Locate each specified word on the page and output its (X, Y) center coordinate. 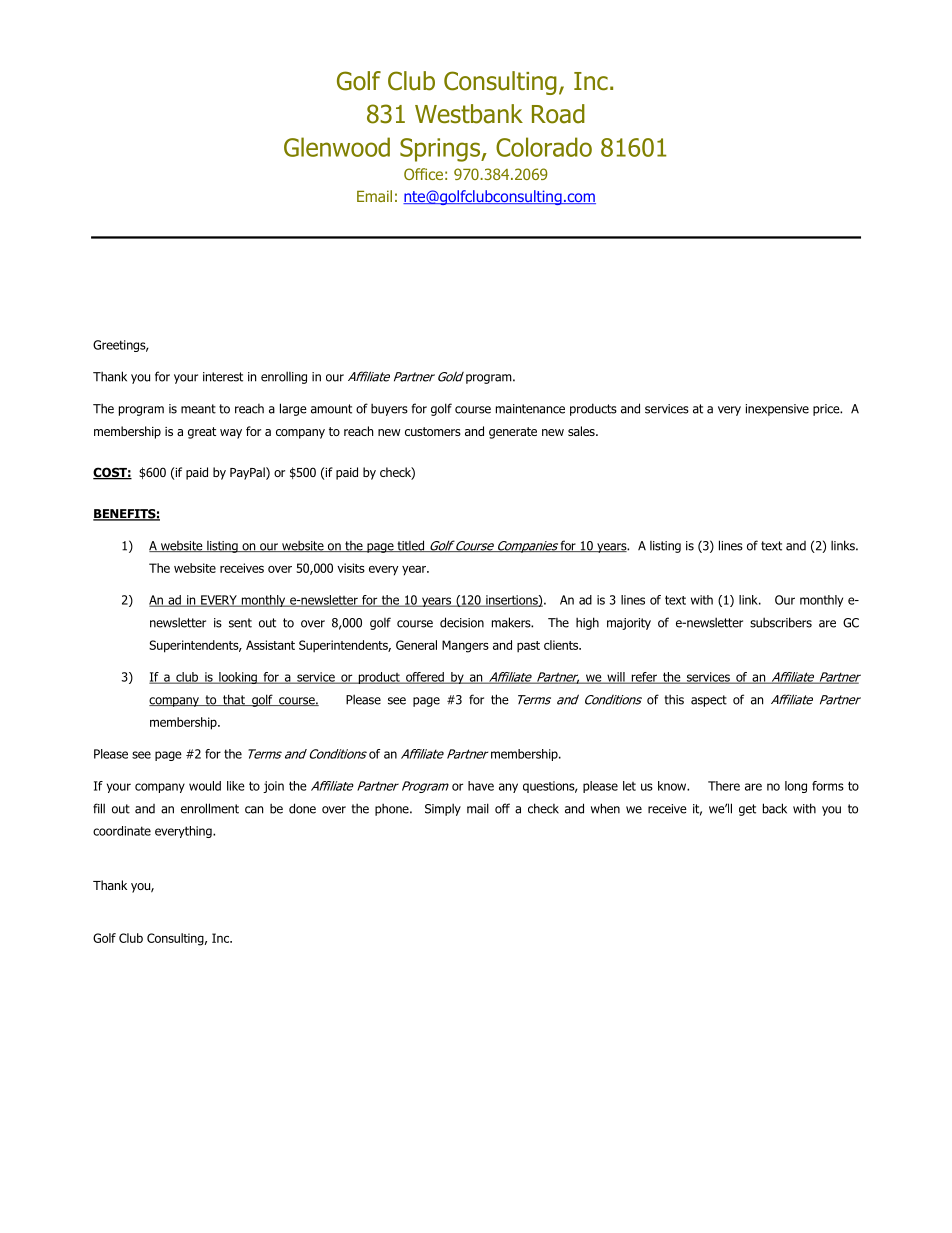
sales (582, 431)
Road (558, 114)
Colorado (544, 147)
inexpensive (777, 410)
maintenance (530, 409)
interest (223, 377)
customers (433, 431)
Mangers (465, 646)
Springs (441, 150)
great (202, 433)
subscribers (781, 622)
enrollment (210, 808)
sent (240, 623)
